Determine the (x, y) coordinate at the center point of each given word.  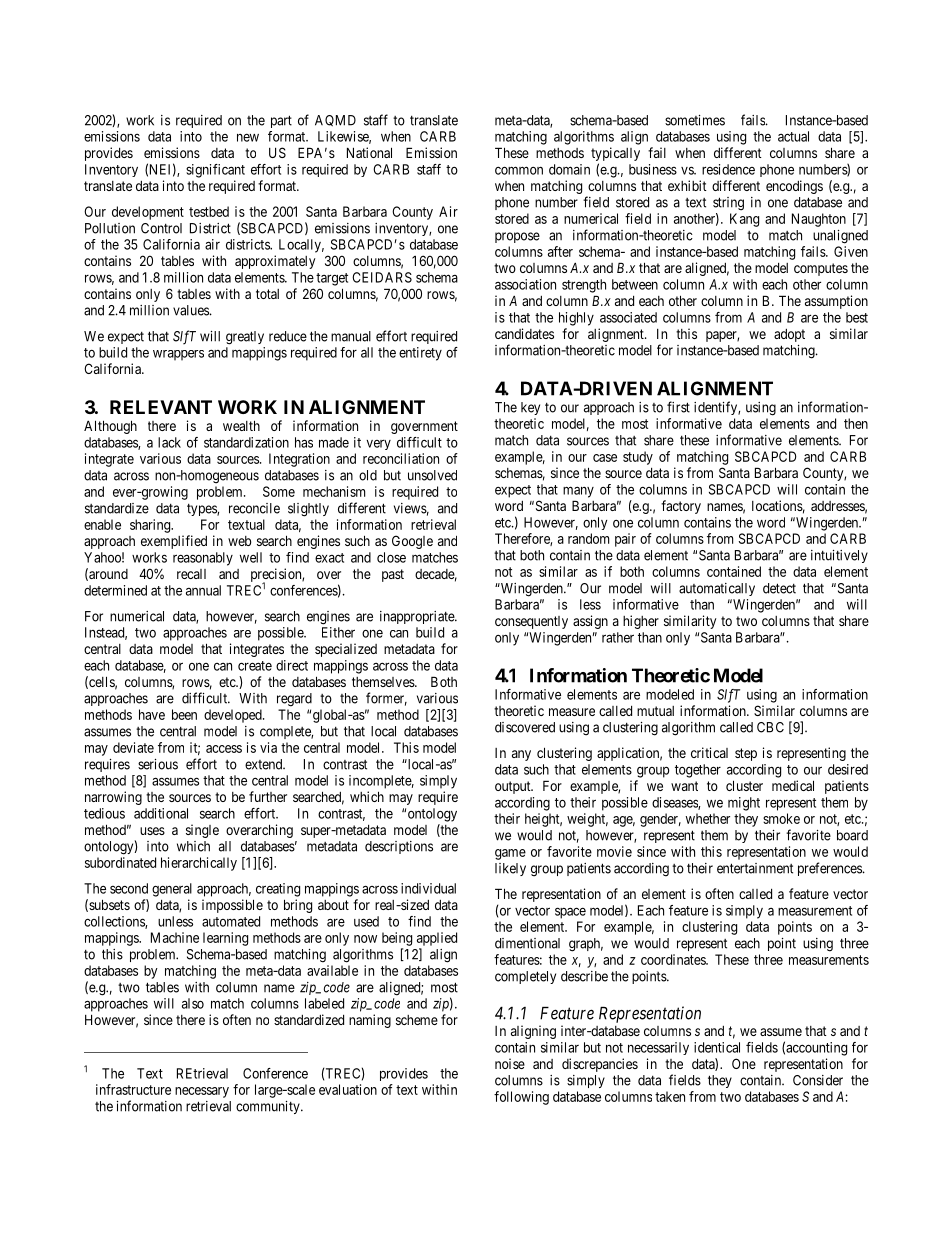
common (519, 170)
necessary (202, 1092)
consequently (531, 622)
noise (510, 1063)
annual (203, 590)
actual (793, 136)
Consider (818, 1080)
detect (779, 588)
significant (215, 171)
